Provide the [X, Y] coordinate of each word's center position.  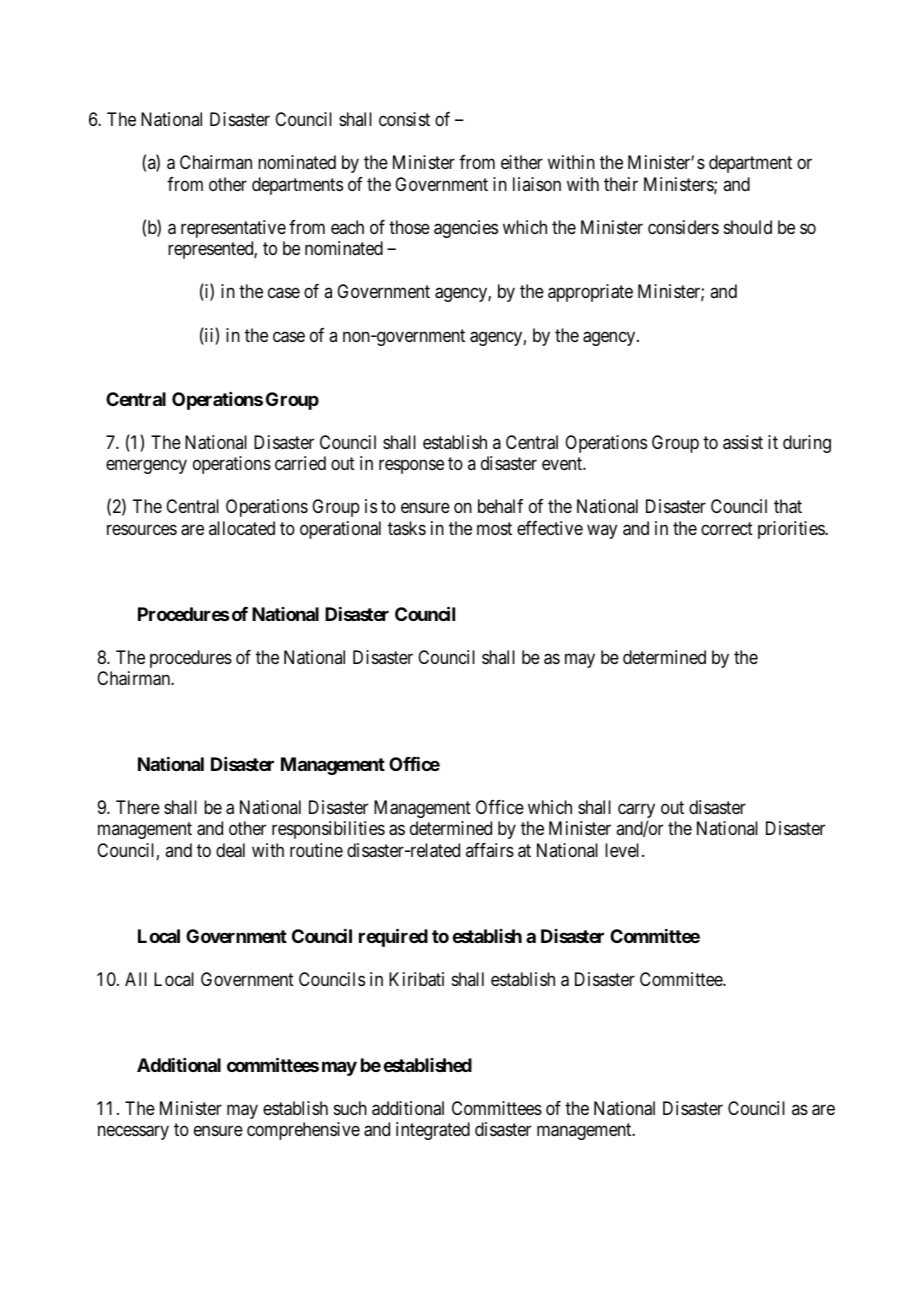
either [522, 162]
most [494, 528]
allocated [242, 528]
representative [233, 229]
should [748, 227]
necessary [133, 1133]
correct [727, 528]
